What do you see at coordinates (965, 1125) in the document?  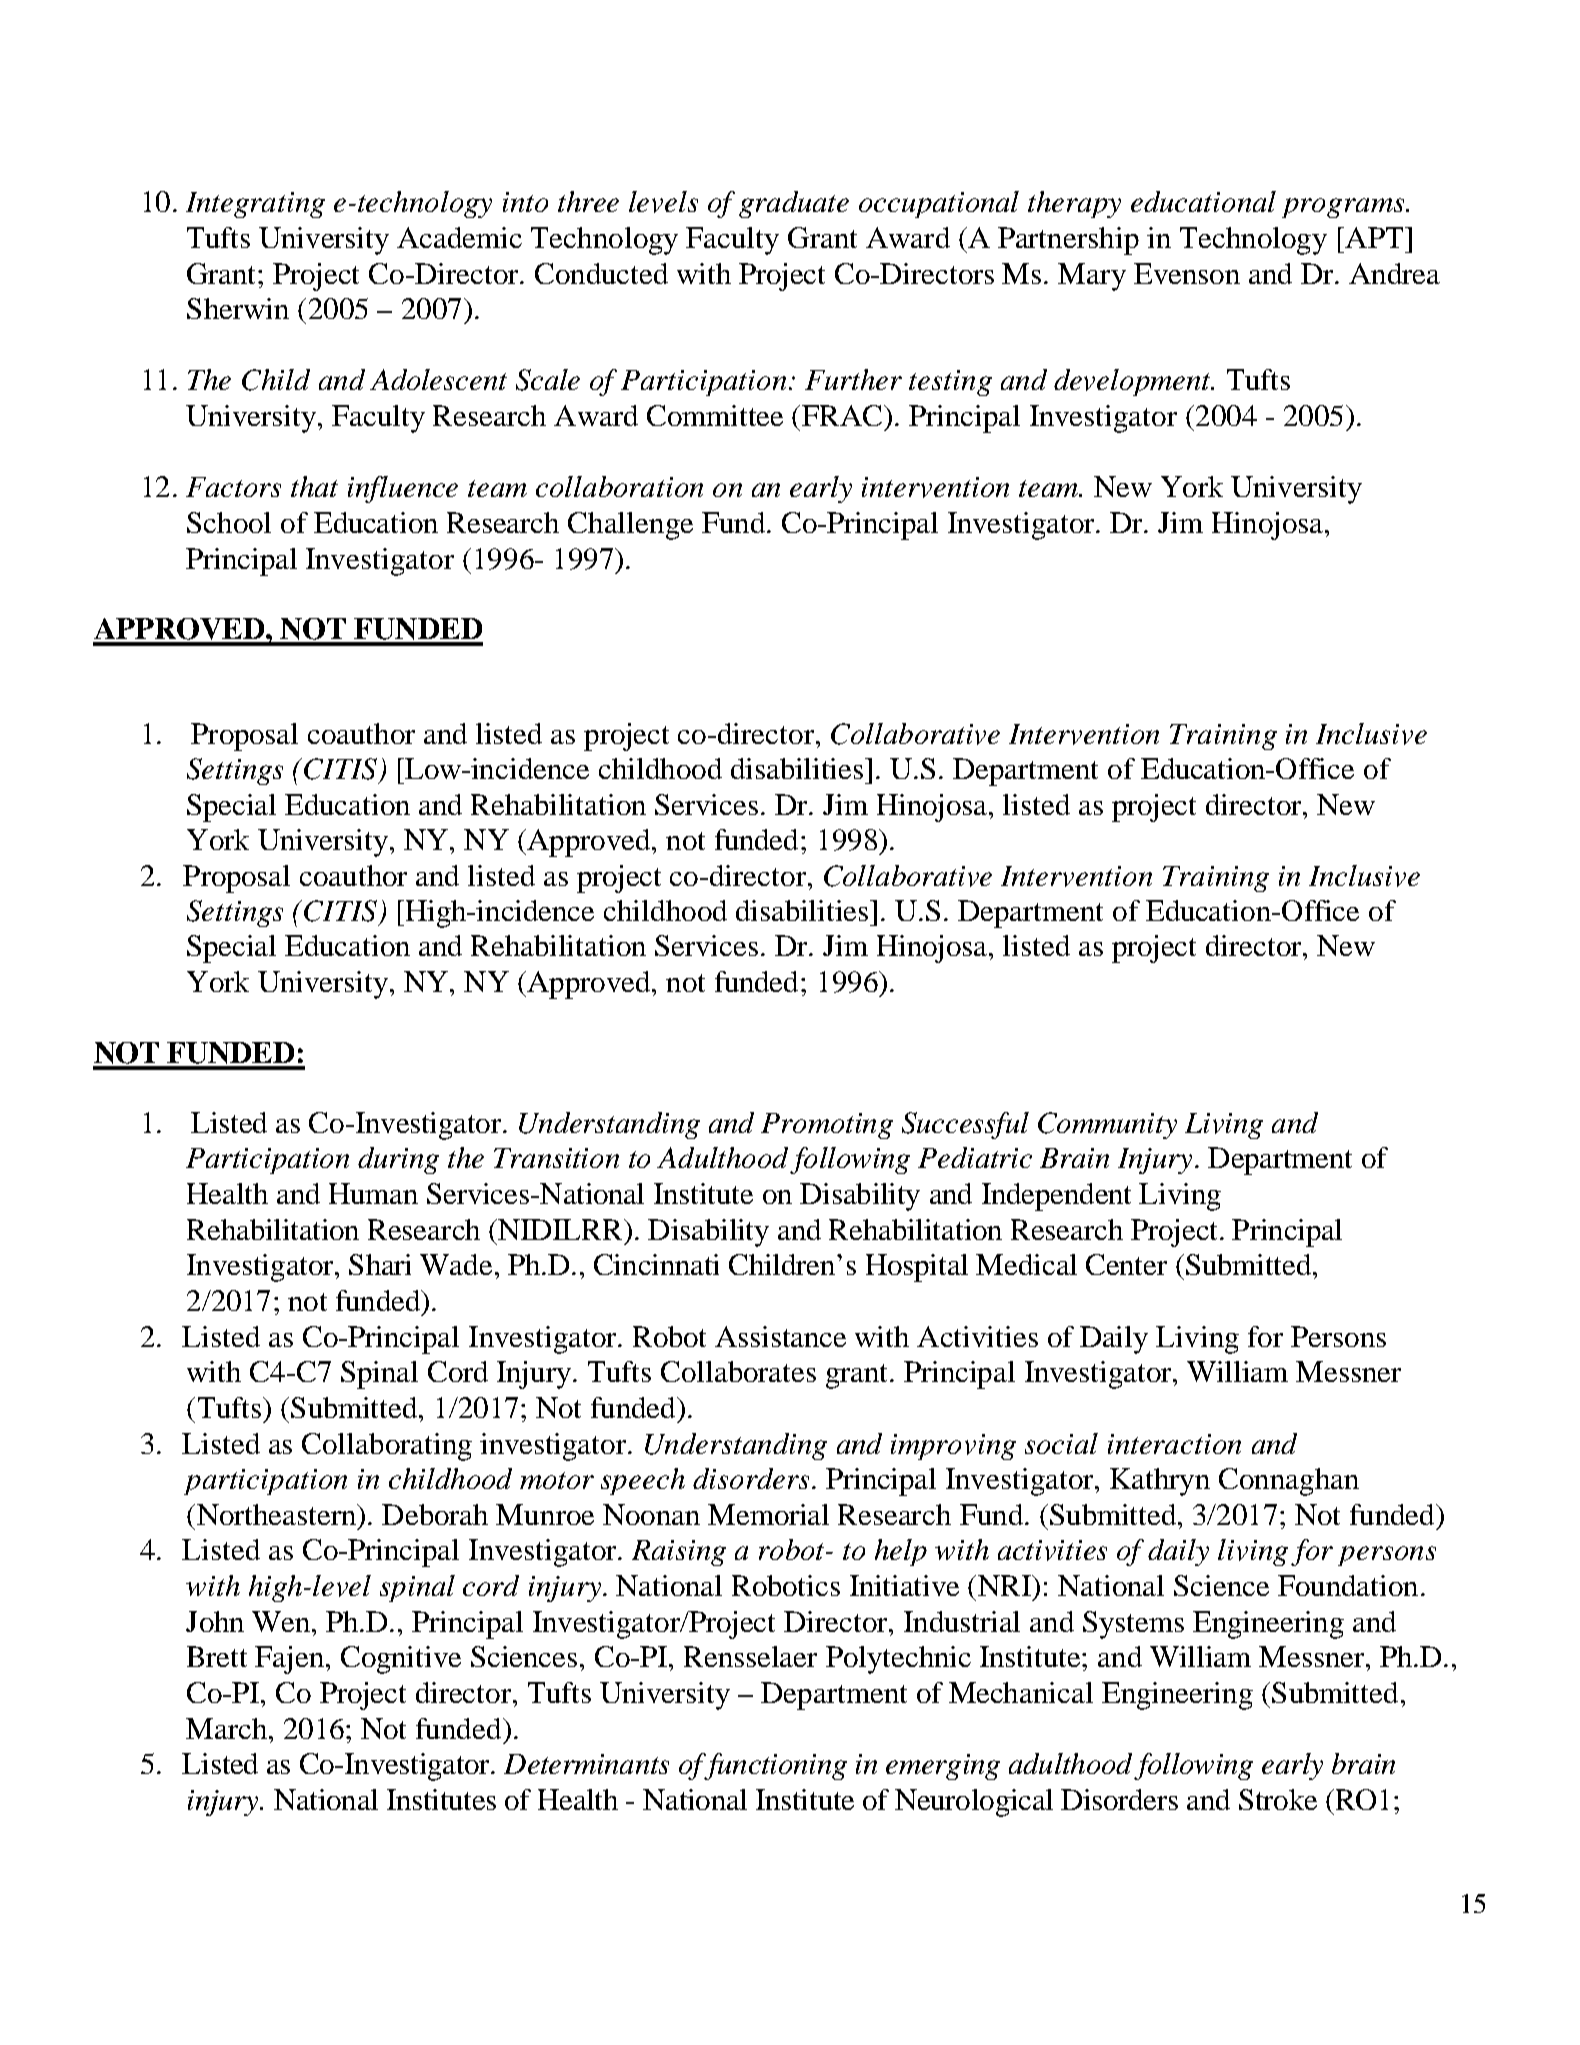 I see `Successful` at bounding box center [965, 1125].
